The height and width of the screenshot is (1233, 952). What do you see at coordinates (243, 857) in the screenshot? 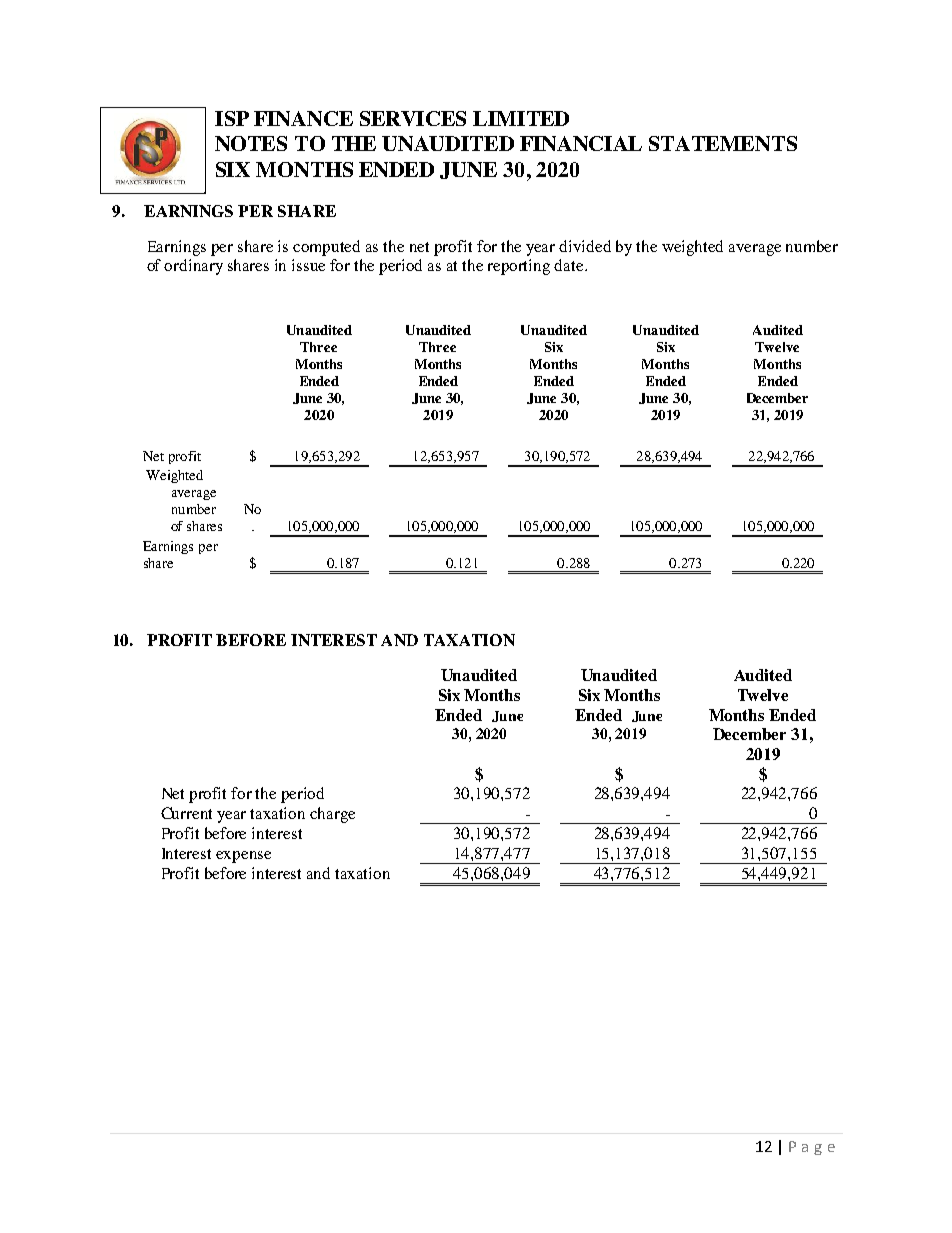
I see `expense` at bounding box center [243, 857].
